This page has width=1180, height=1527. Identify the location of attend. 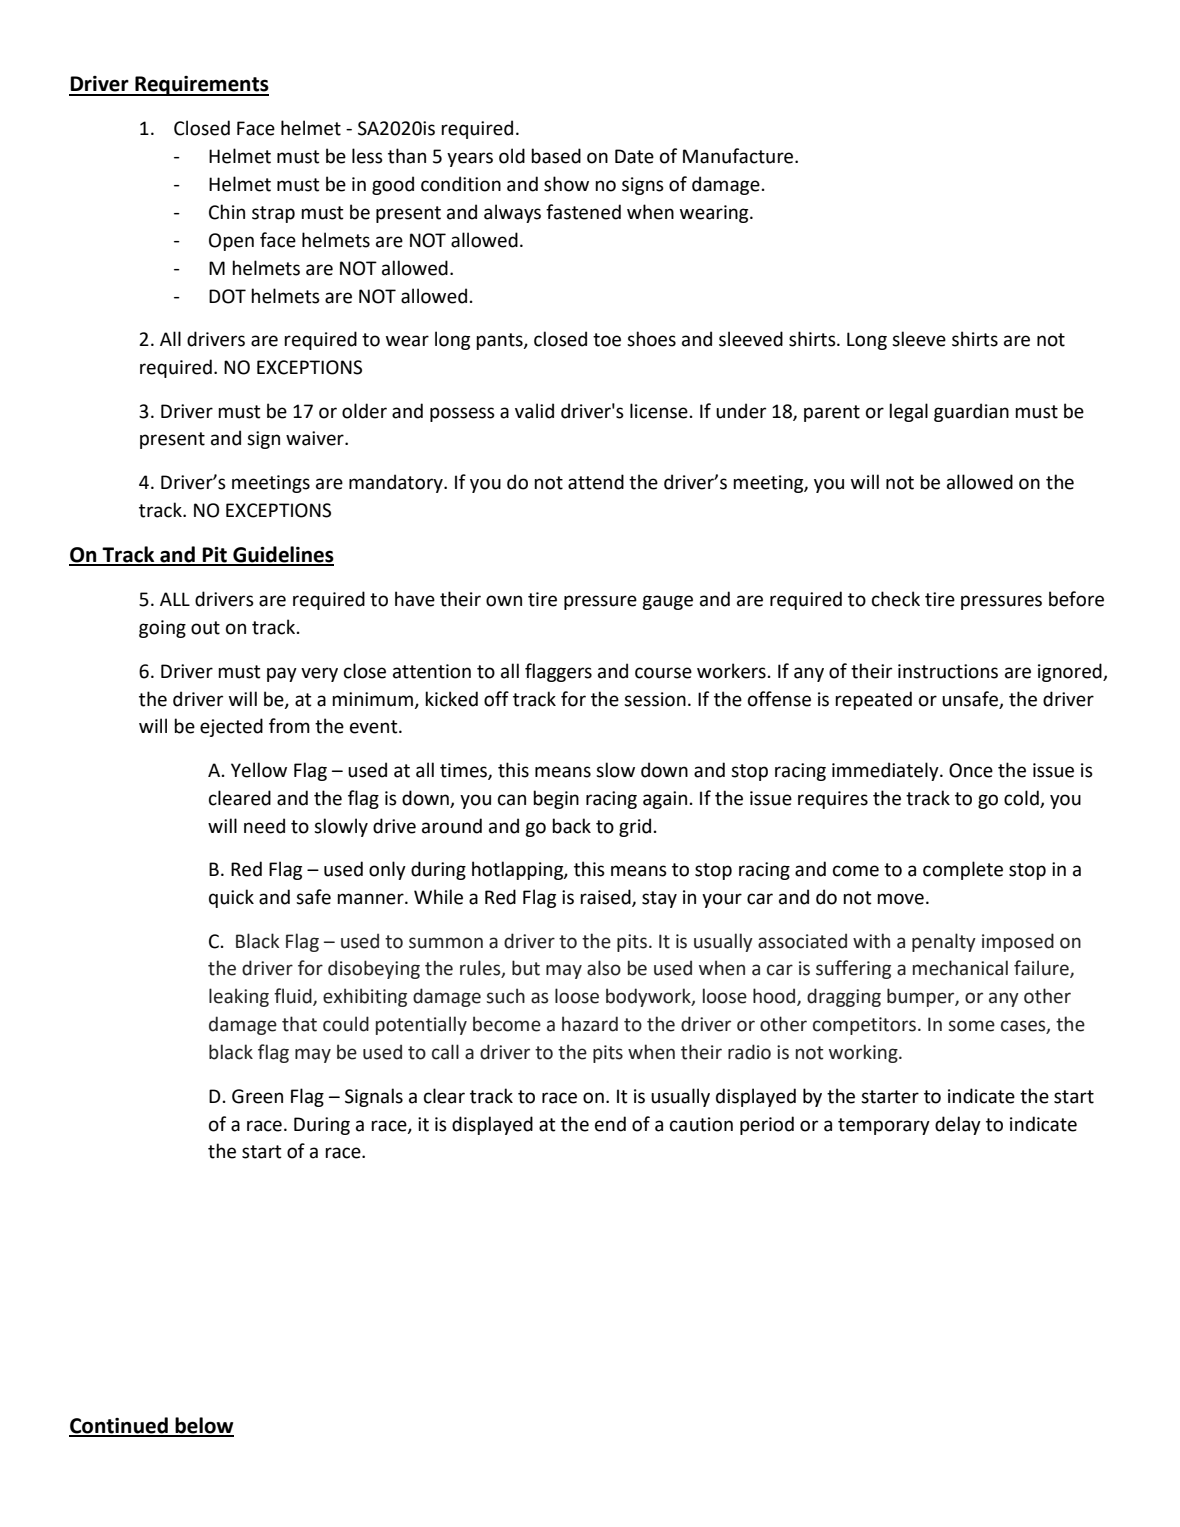
(596, 482).
